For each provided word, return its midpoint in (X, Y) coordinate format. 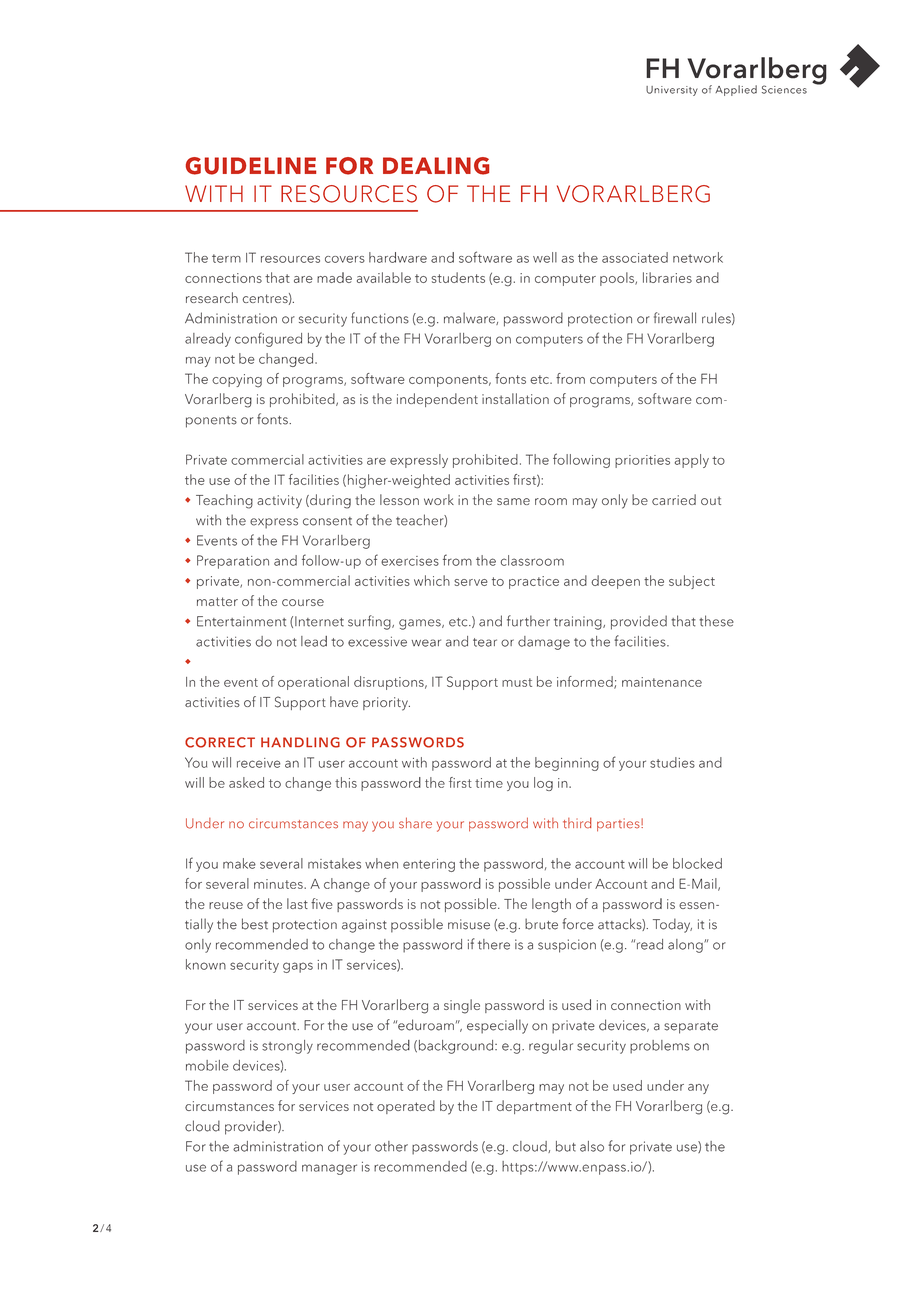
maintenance (662, 682)
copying (237, 381)
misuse (469, 924)
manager (329, 1169)
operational (313, 683)
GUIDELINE (251, 166)
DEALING (436, 166)
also (592, 1146)
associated (635, 257)
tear (485, 642)
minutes (279, 884)
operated (406, 1107)
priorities (642, 461)
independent (437, 400)
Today (672, 925)
